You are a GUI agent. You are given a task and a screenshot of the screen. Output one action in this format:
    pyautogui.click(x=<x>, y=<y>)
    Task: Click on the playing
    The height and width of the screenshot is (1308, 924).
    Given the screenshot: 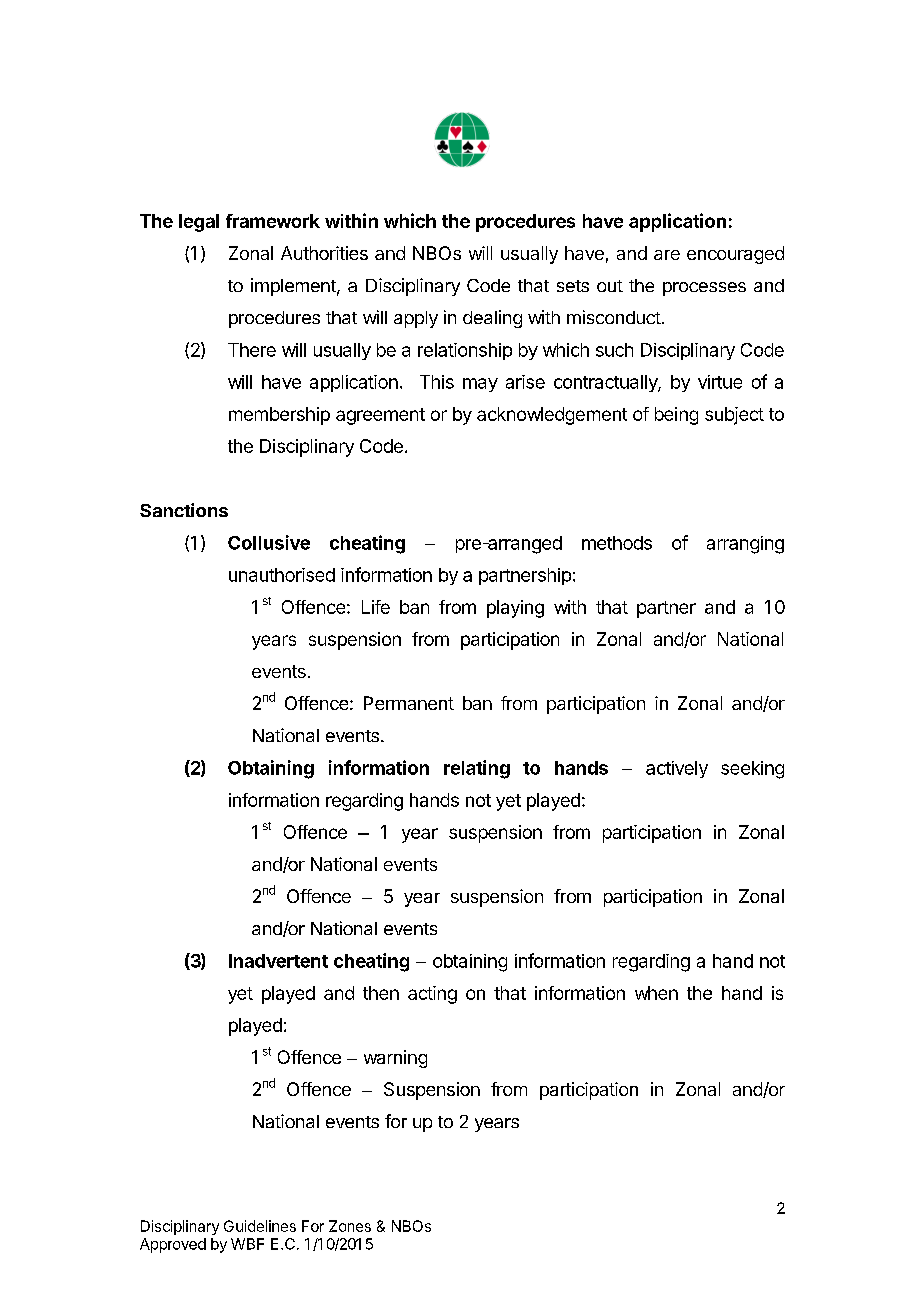 What is the action you would take?
    pyautogui.click(x=515, y=609)
